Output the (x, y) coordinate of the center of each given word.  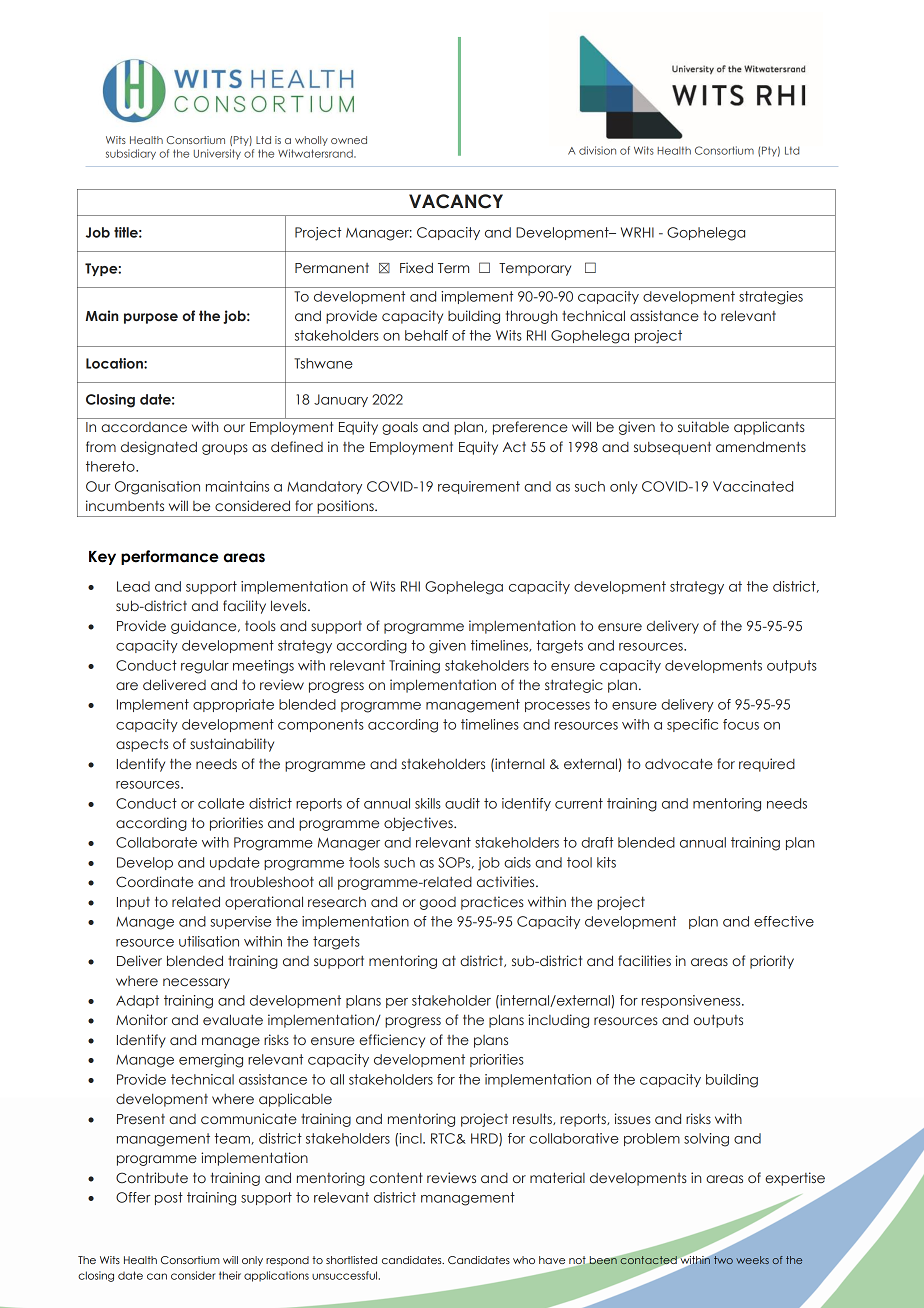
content (396, 1177)
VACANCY (456, 201)
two (723, 1260)
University (217, 154)
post (169, 1198)
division (597, 150)
